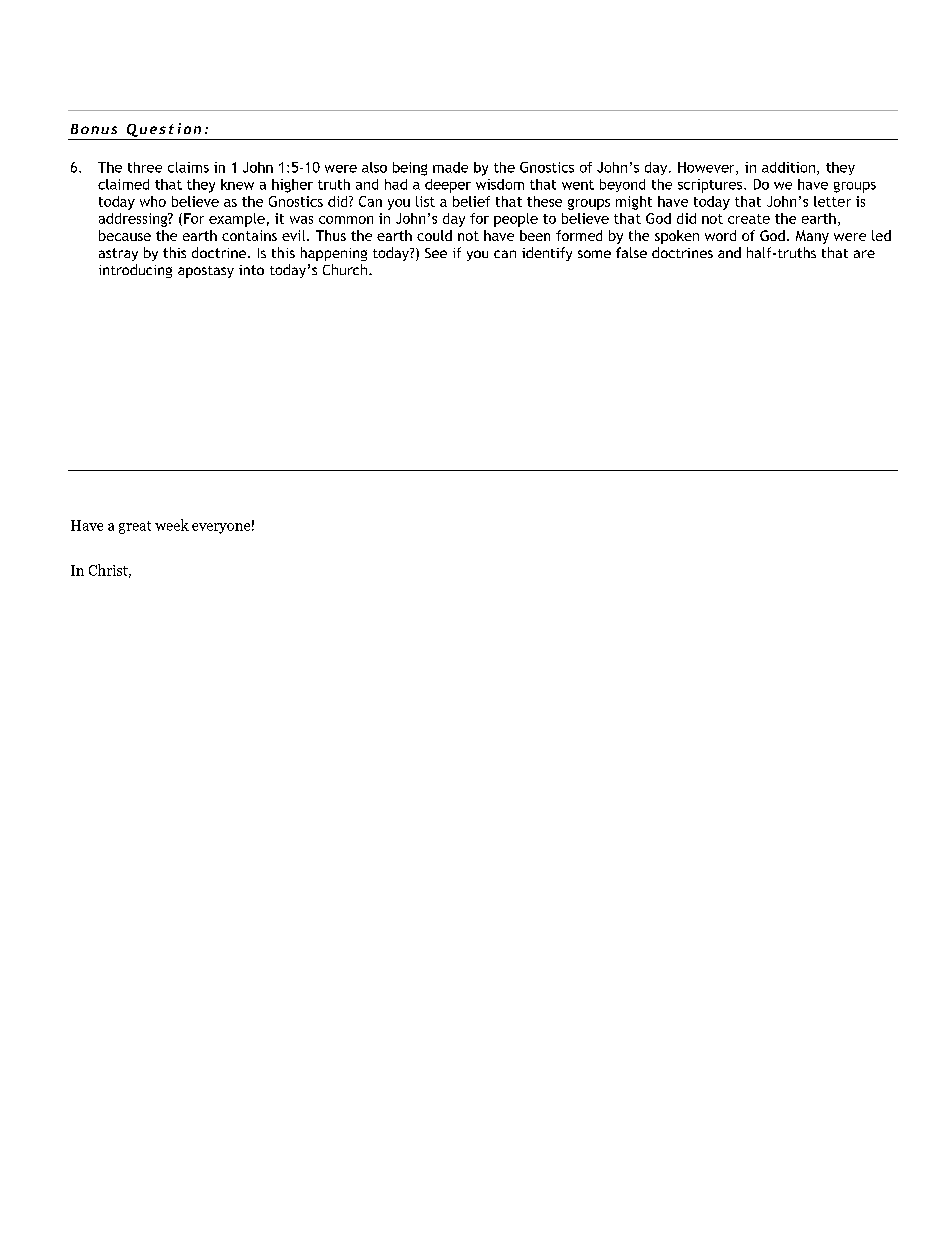 This image has width=952, height=1233. What do you see at coordinates (135, 271) in the image?
I see `introducing` at bounding box center [135, 271].
